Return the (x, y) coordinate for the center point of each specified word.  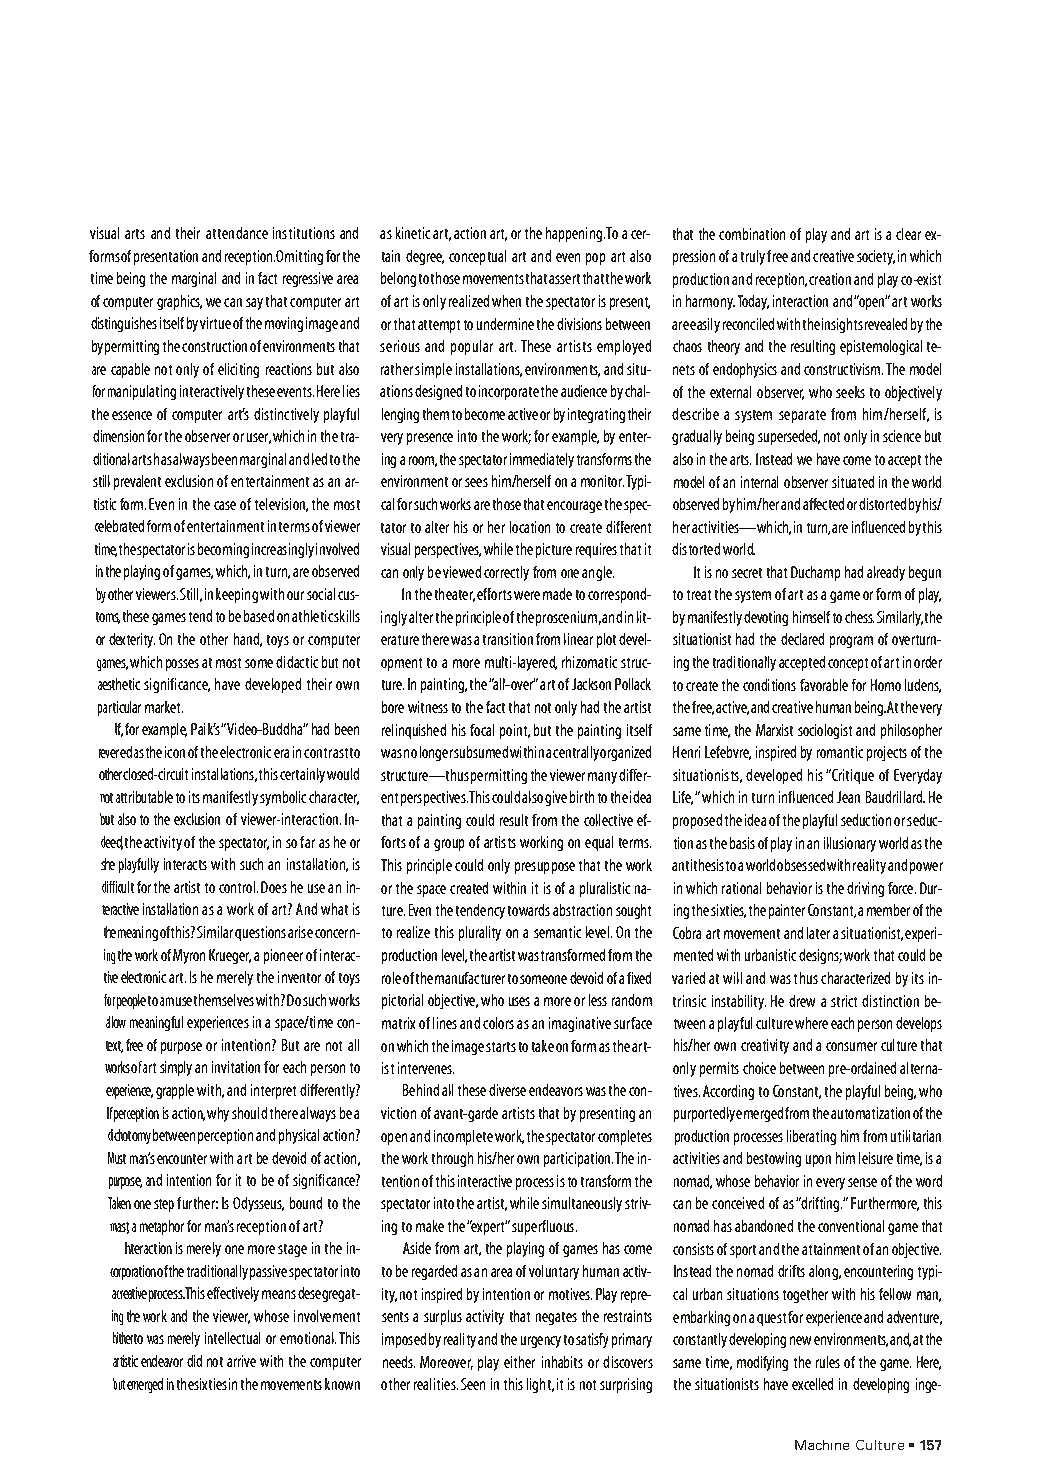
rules (828, 1362)
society (876, 257)
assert (564, 279)
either (519, 1362)
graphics (179, 302)
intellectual (232, 1338)
